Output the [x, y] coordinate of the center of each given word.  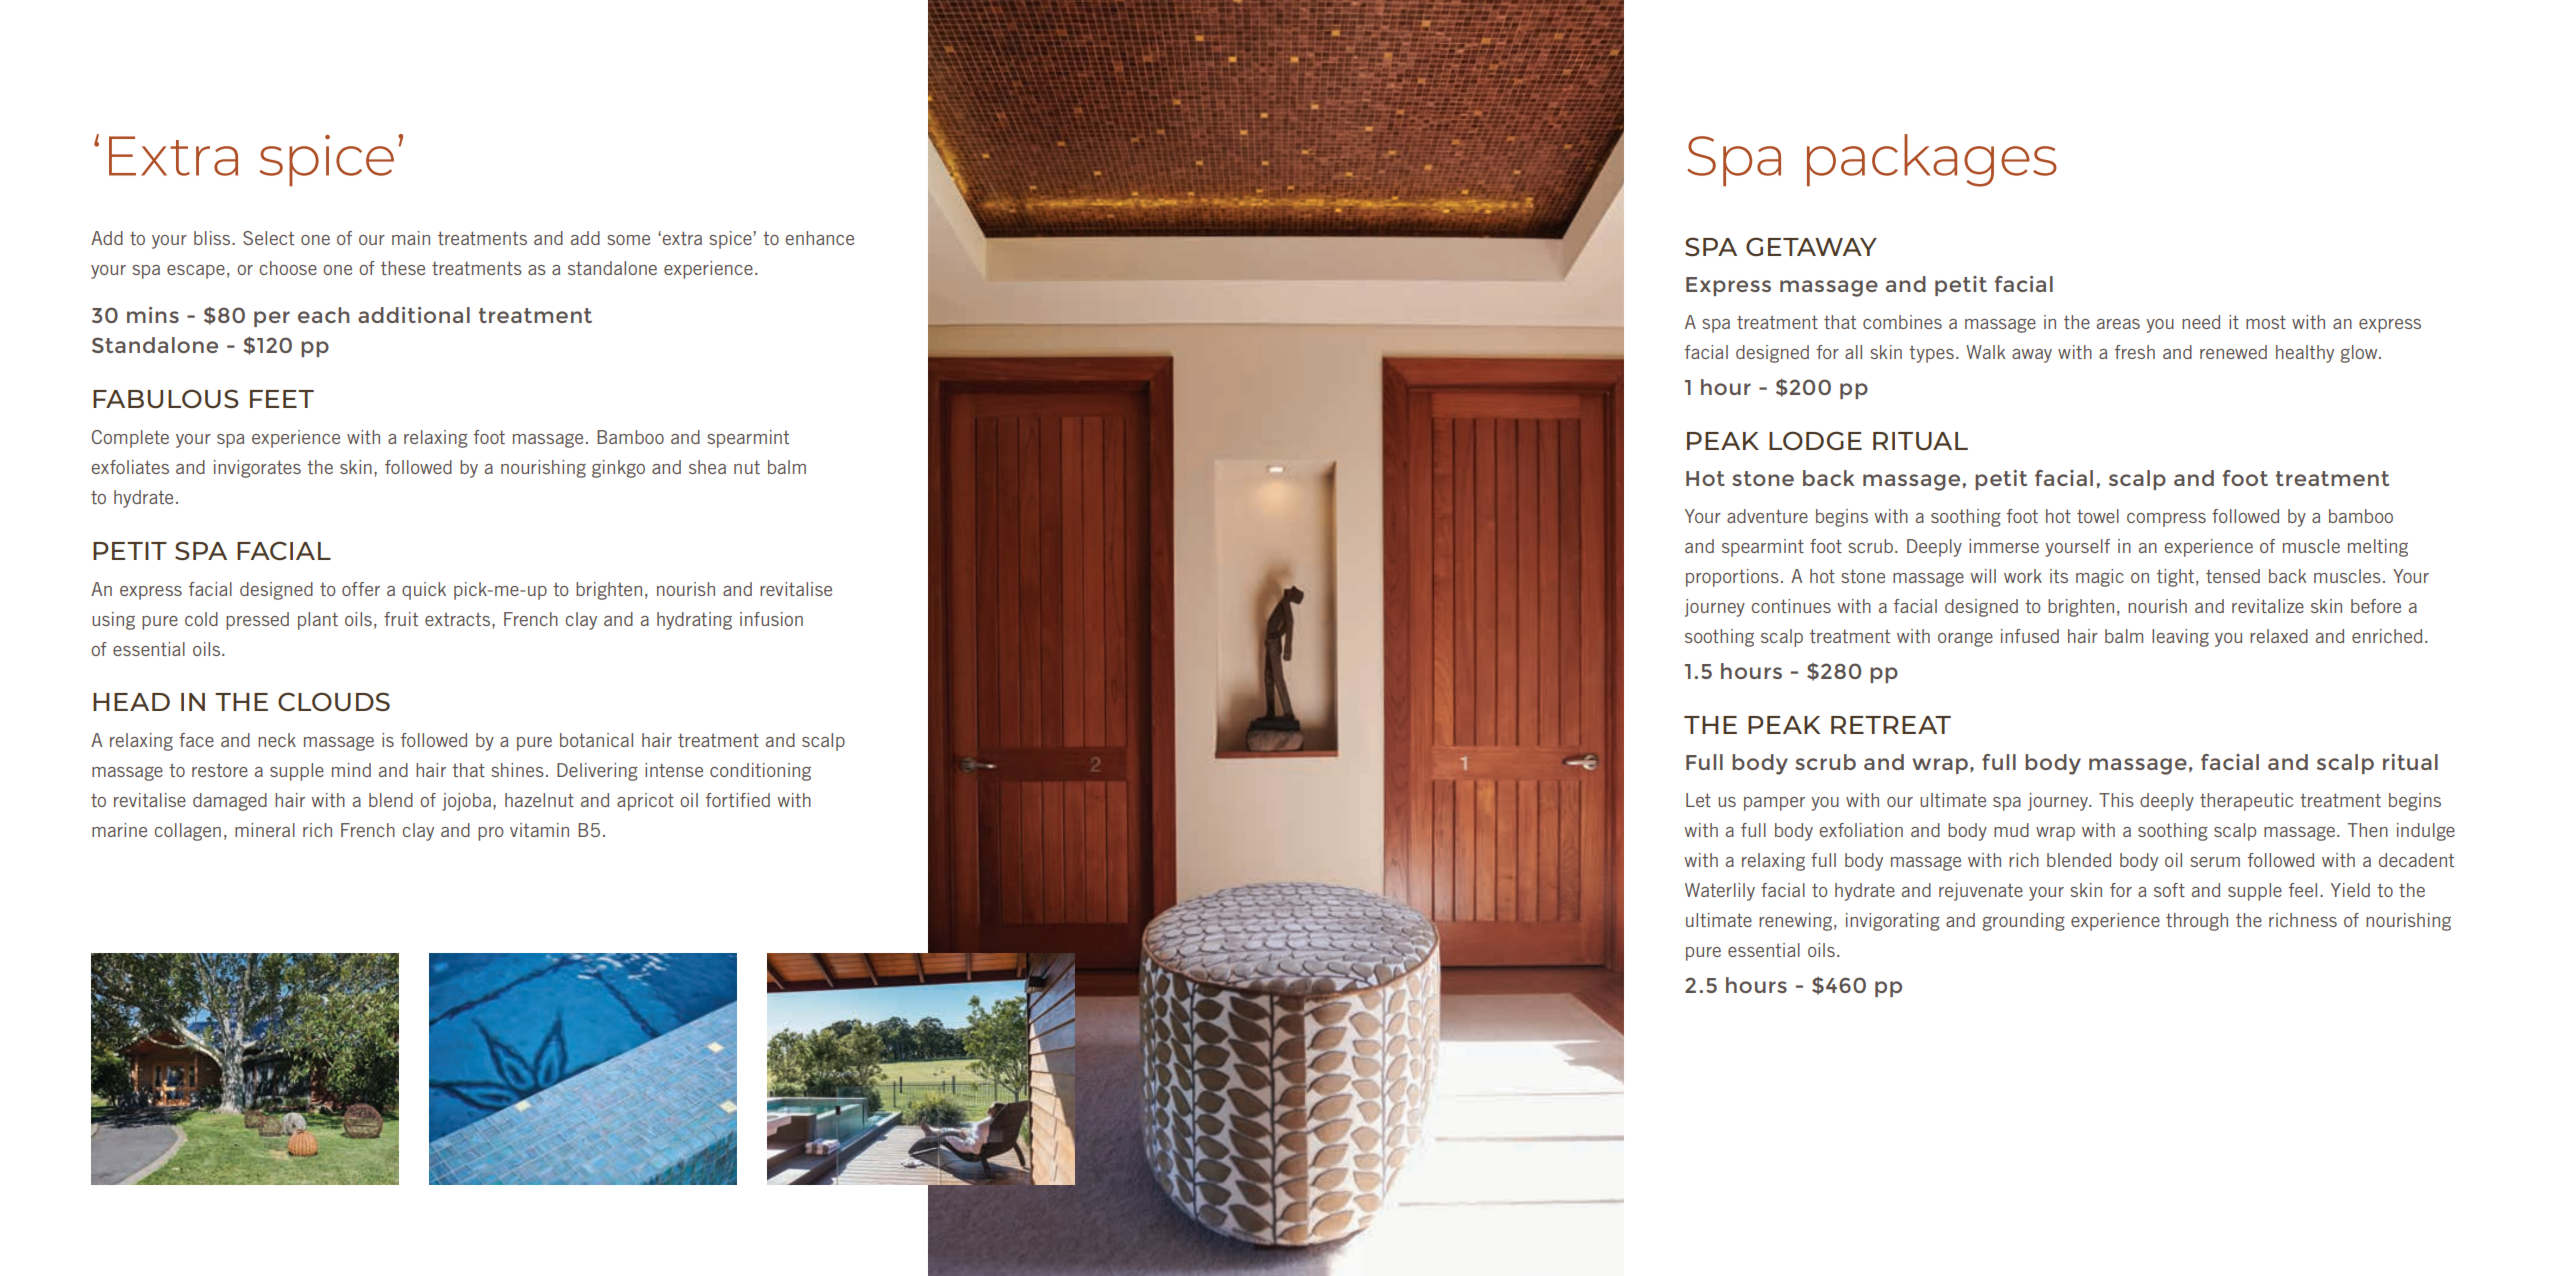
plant [318, 621]
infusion [771, 619]
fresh [2135, 352]
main [411, 238]
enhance [819, 238]
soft [2169, 890]
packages [1932, 160]
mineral [265, 830]
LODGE [1815, 440]
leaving [2180, 638]
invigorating [1893, 922]
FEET [282, 399]
